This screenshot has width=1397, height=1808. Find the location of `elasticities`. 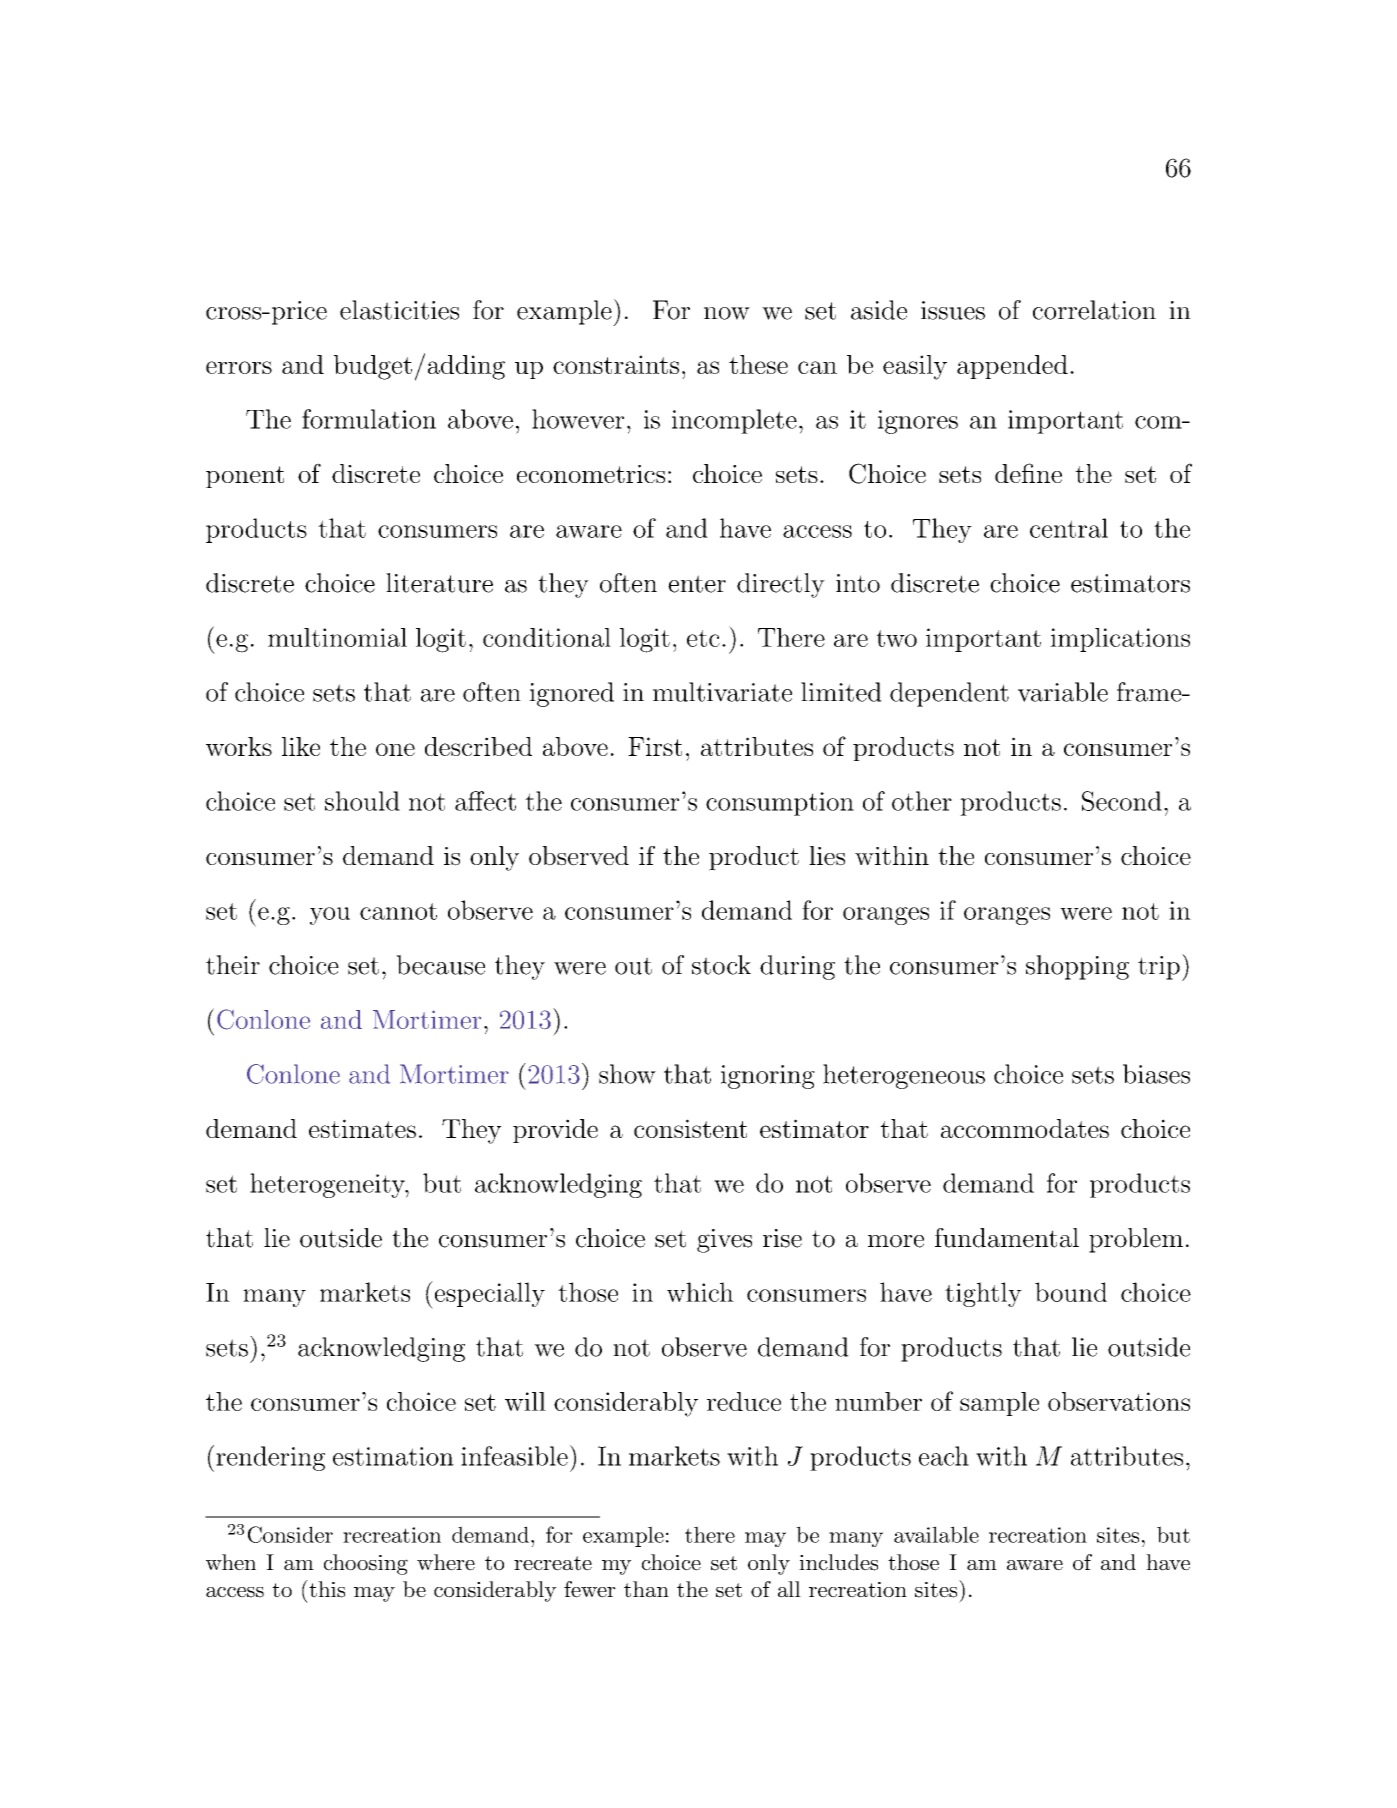

elasticities is located at coordinates (399, 310).
